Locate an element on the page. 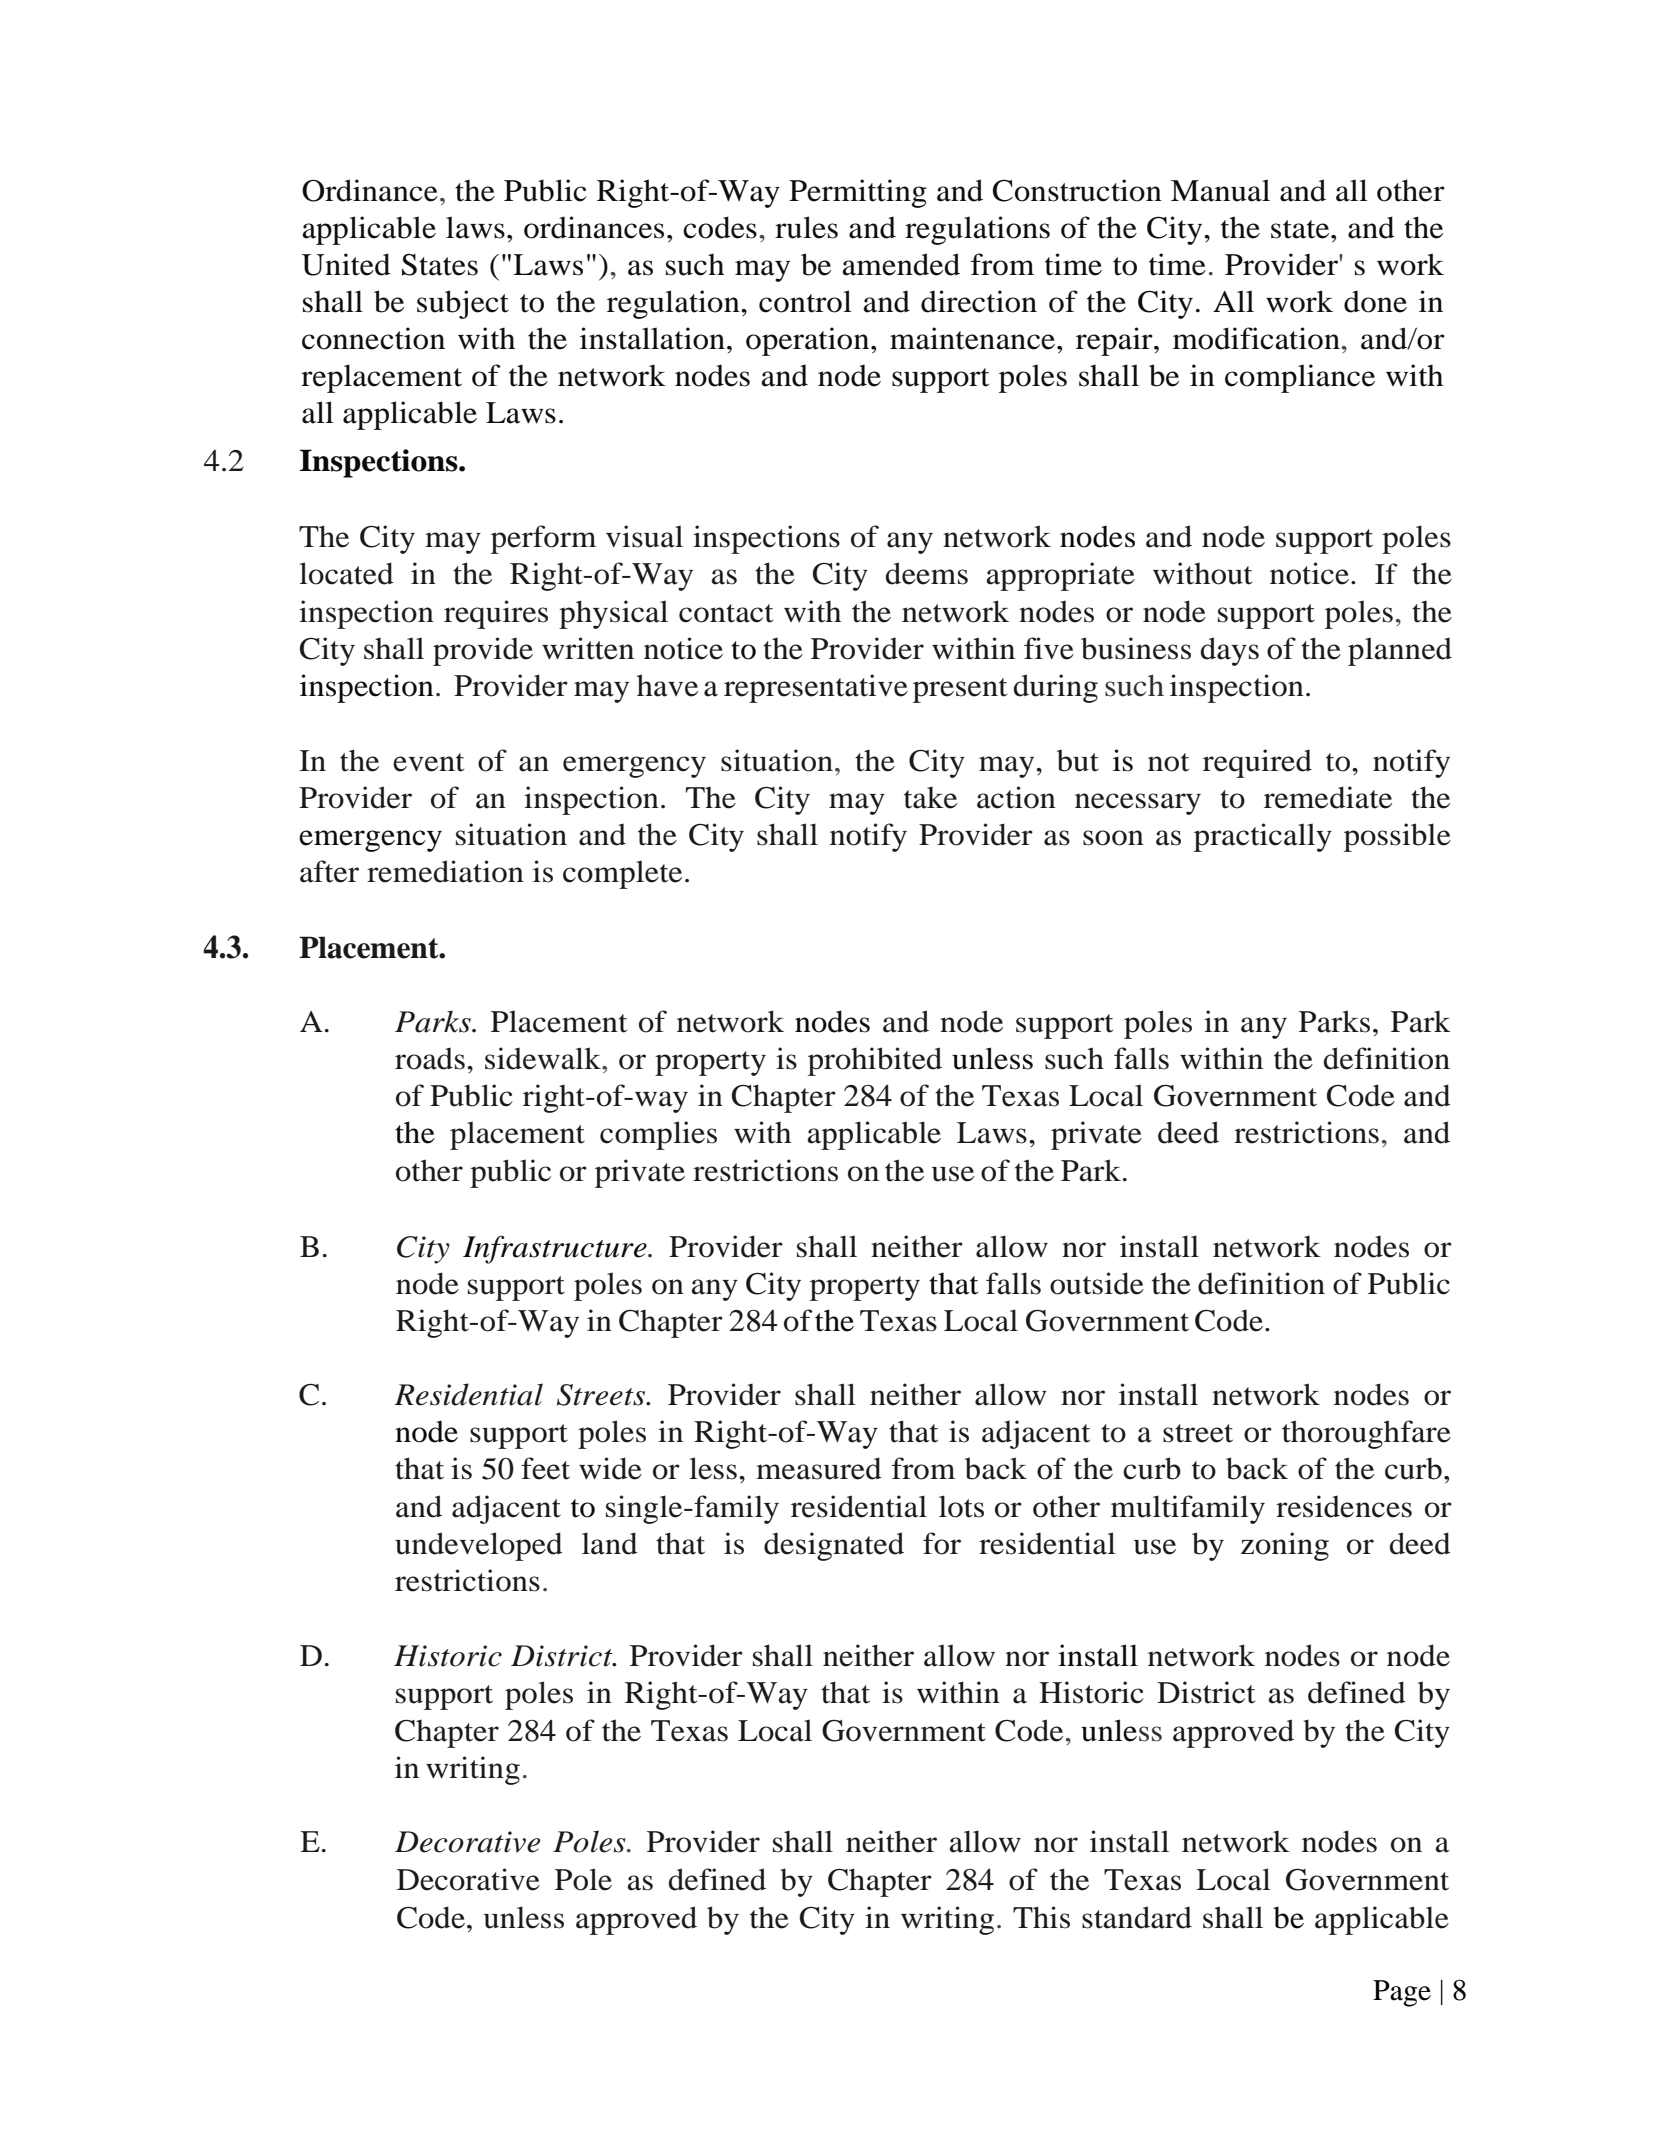 Image resolution: width=1666 pixels, height=2156 pixels. subject is located at coordinates (463, 304).
